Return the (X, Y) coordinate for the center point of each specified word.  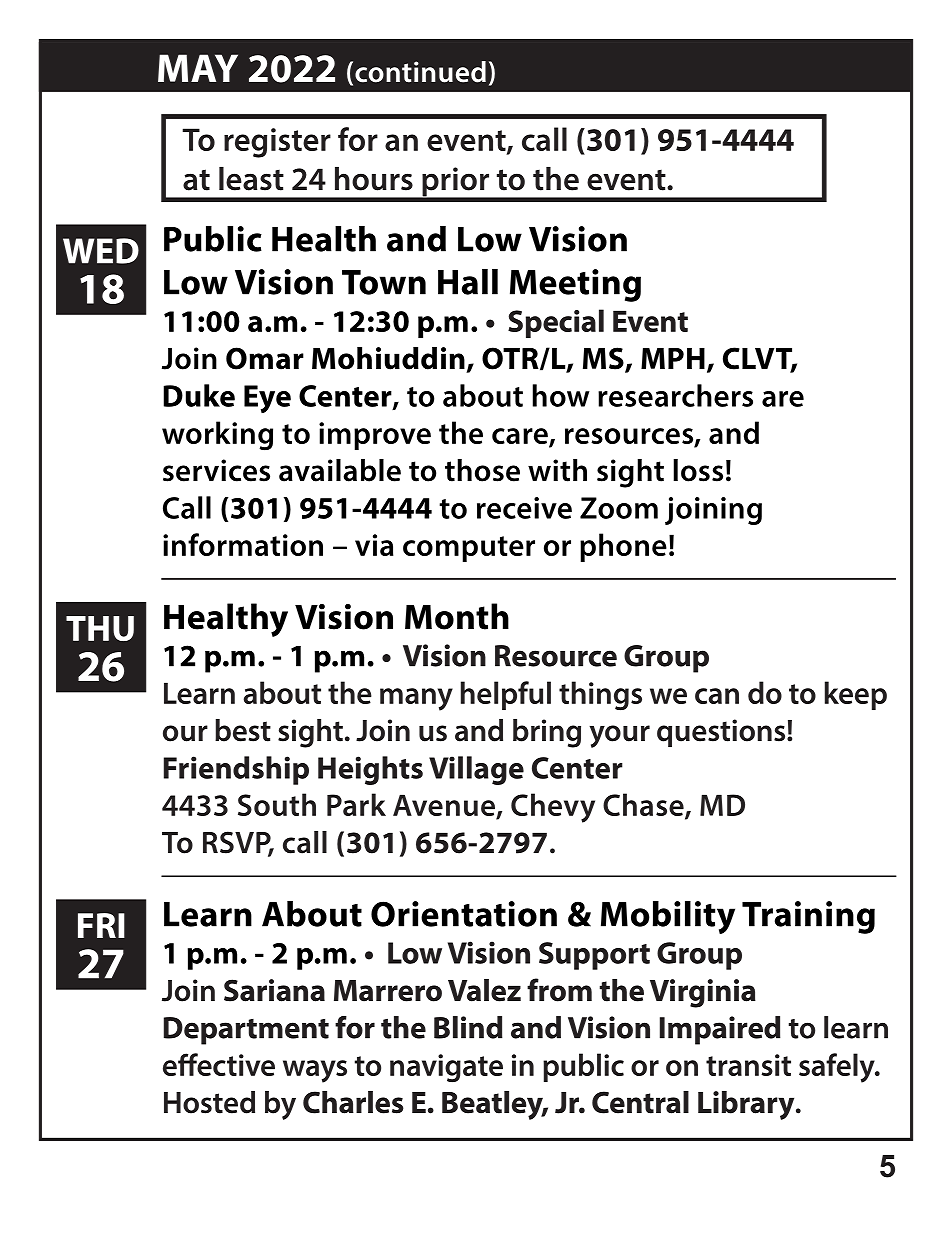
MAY (198, 68)
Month (457, 616)
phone (623, 547)
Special (556, 323)
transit (748, 1065)
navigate (446, 1068)
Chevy (553, 808)
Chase (644, 806)
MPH (673, 358)
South (277, 804)
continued (420, 72)
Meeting (575, 285)
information (243, 544)
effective (219, 1064)
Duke (199, 395)
